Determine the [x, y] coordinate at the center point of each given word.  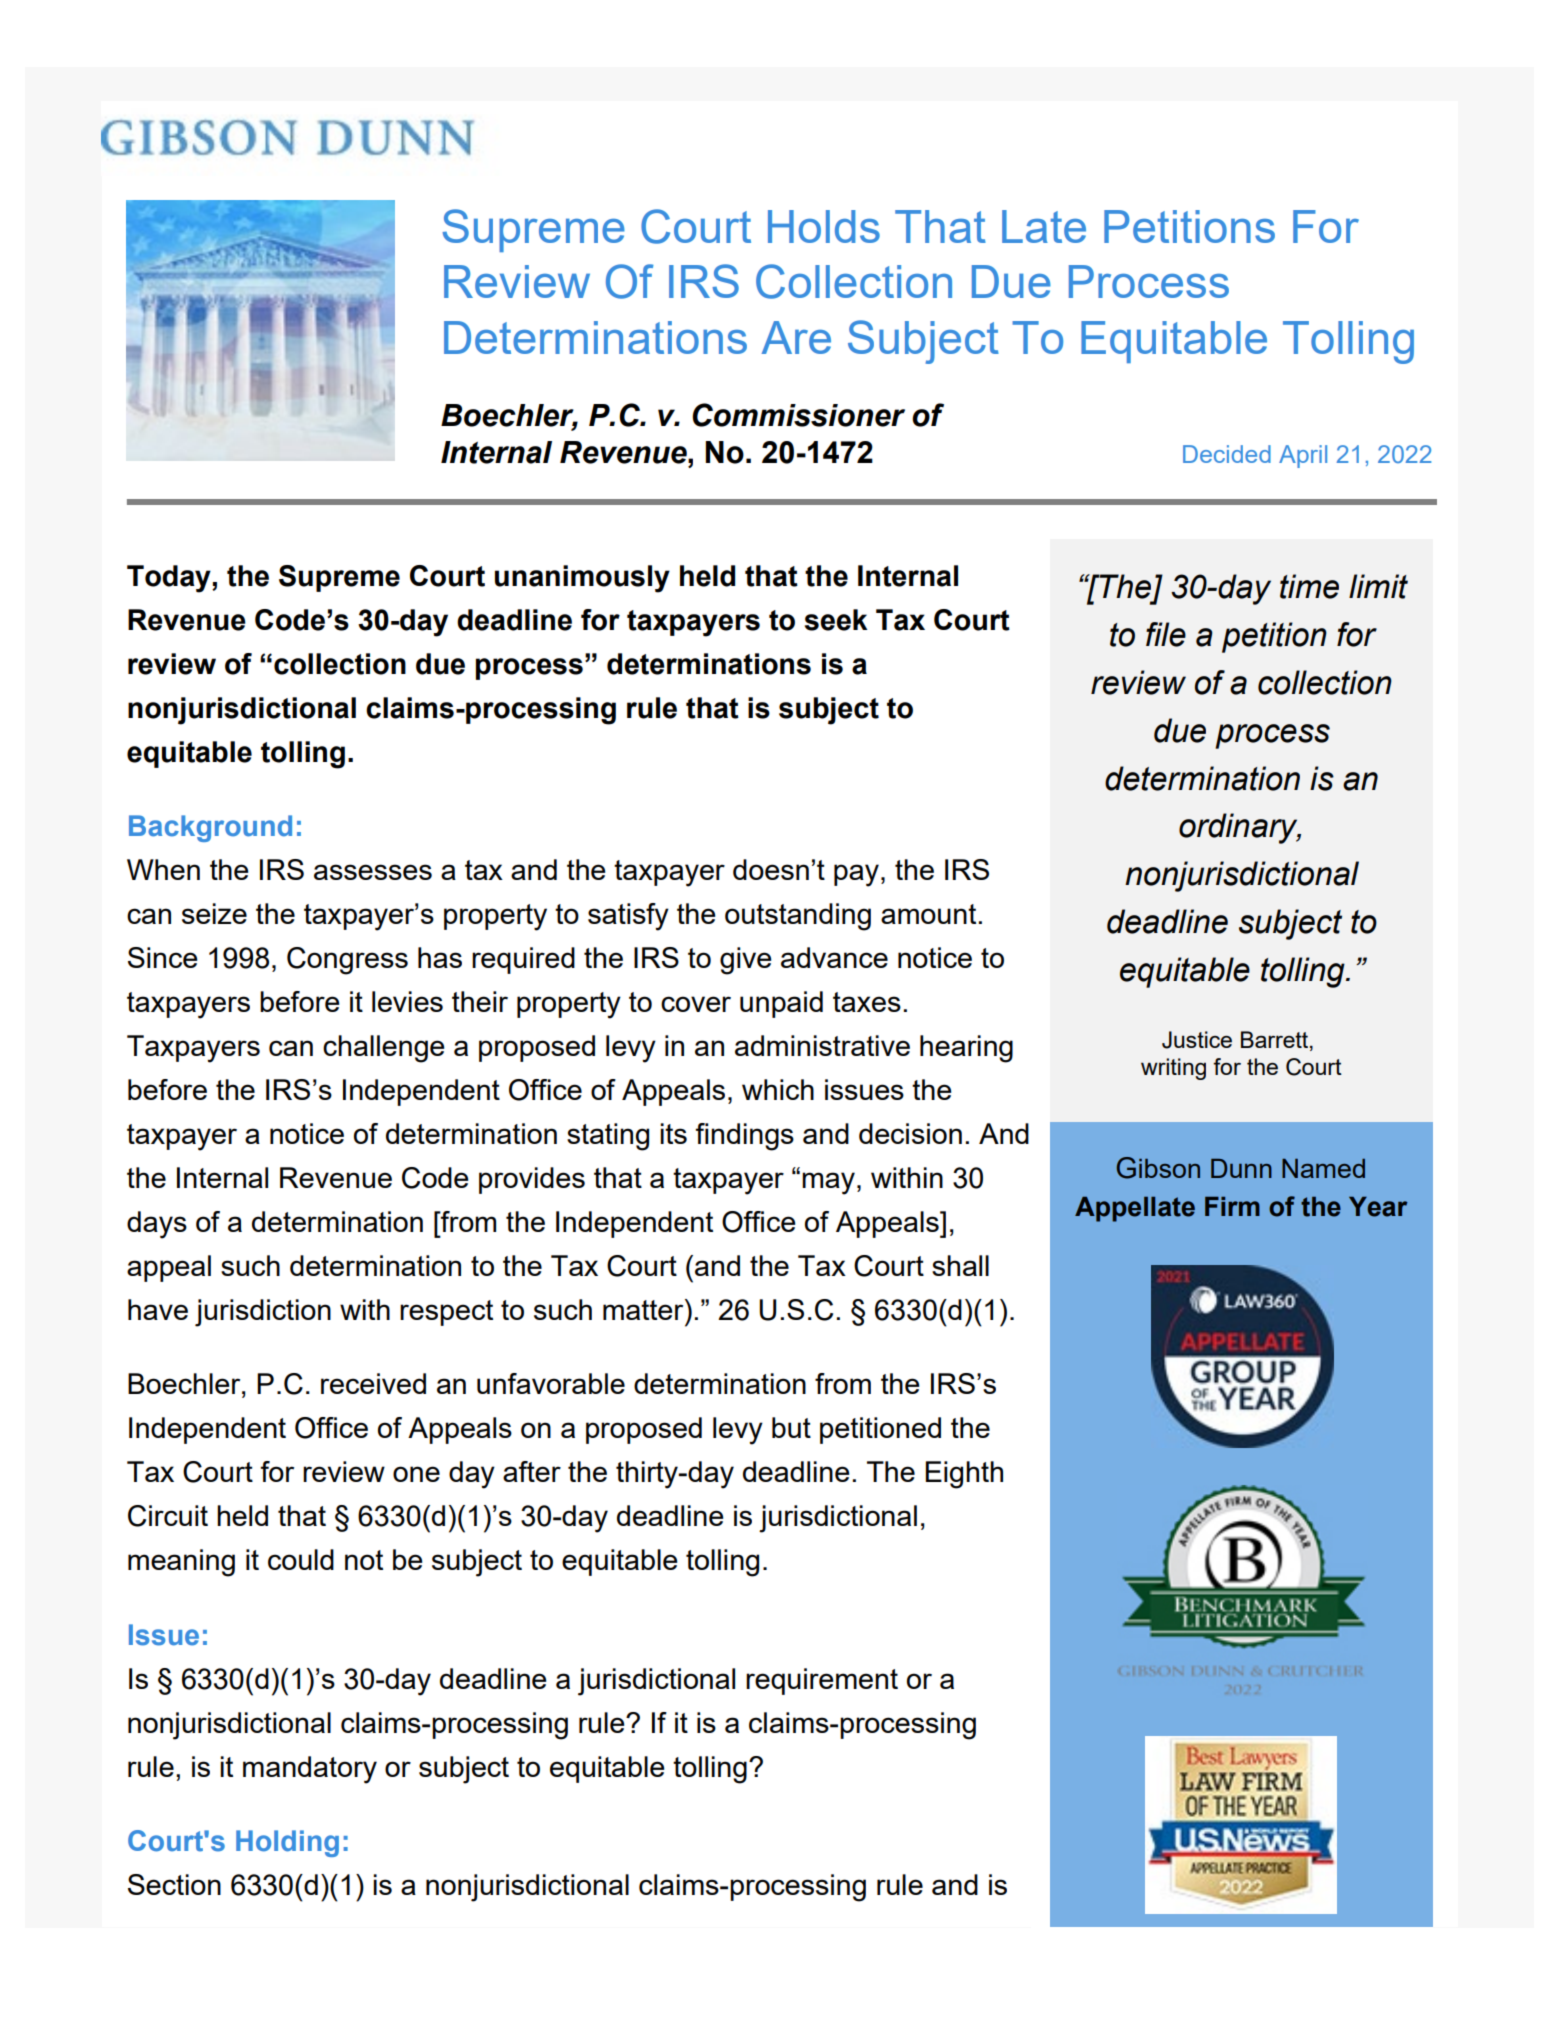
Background [210, 828]
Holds [824, 226]
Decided [1227, 454]
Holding [287, 1843]
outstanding [798, 917]
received [373, 1383]
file [1166, 634]
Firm [1232, 1206]
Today [170, 579]
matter [644, 1309]
